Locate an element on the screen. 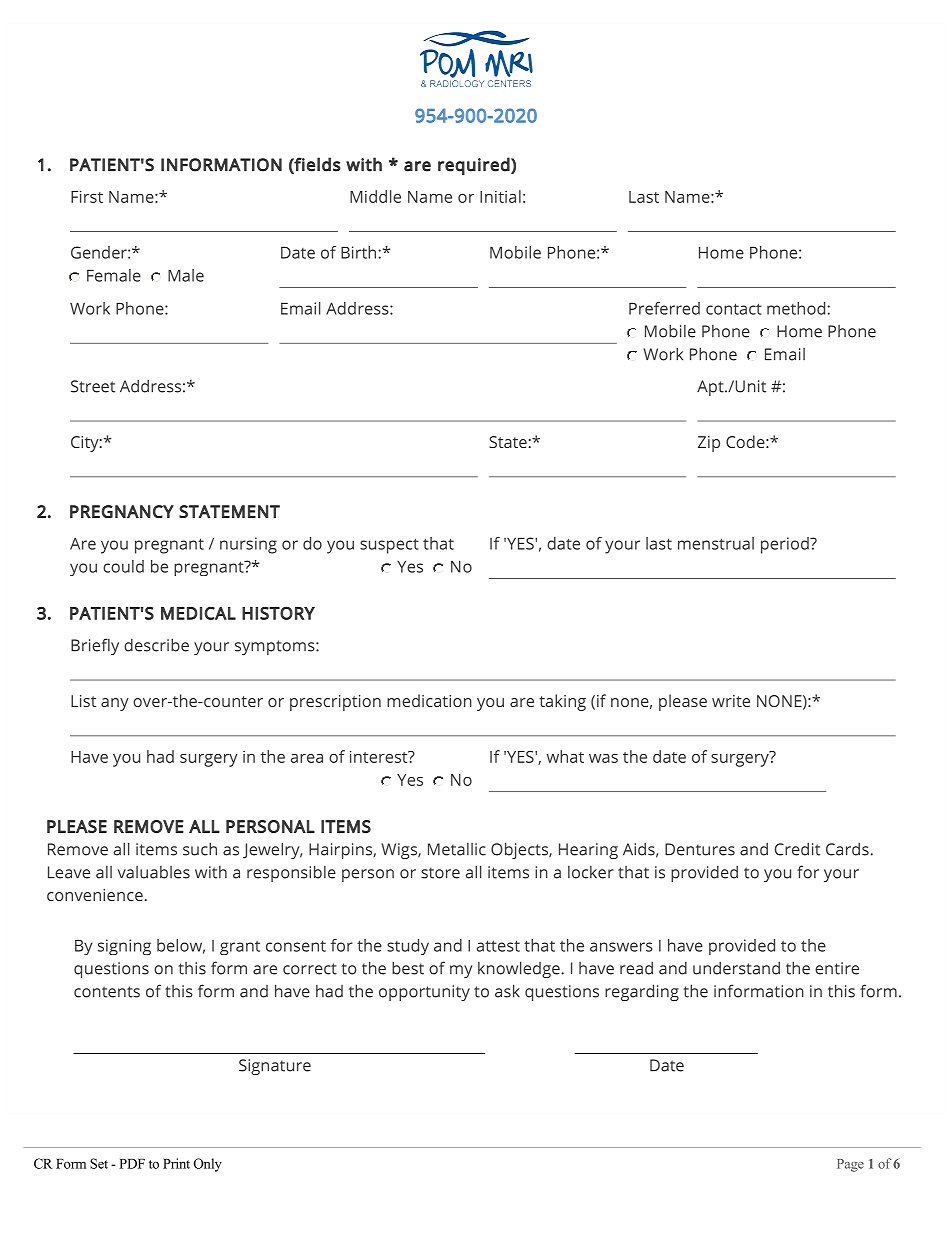 This screenshot has height=1233, width=952. suspect is located at coordinates (389, 546).
